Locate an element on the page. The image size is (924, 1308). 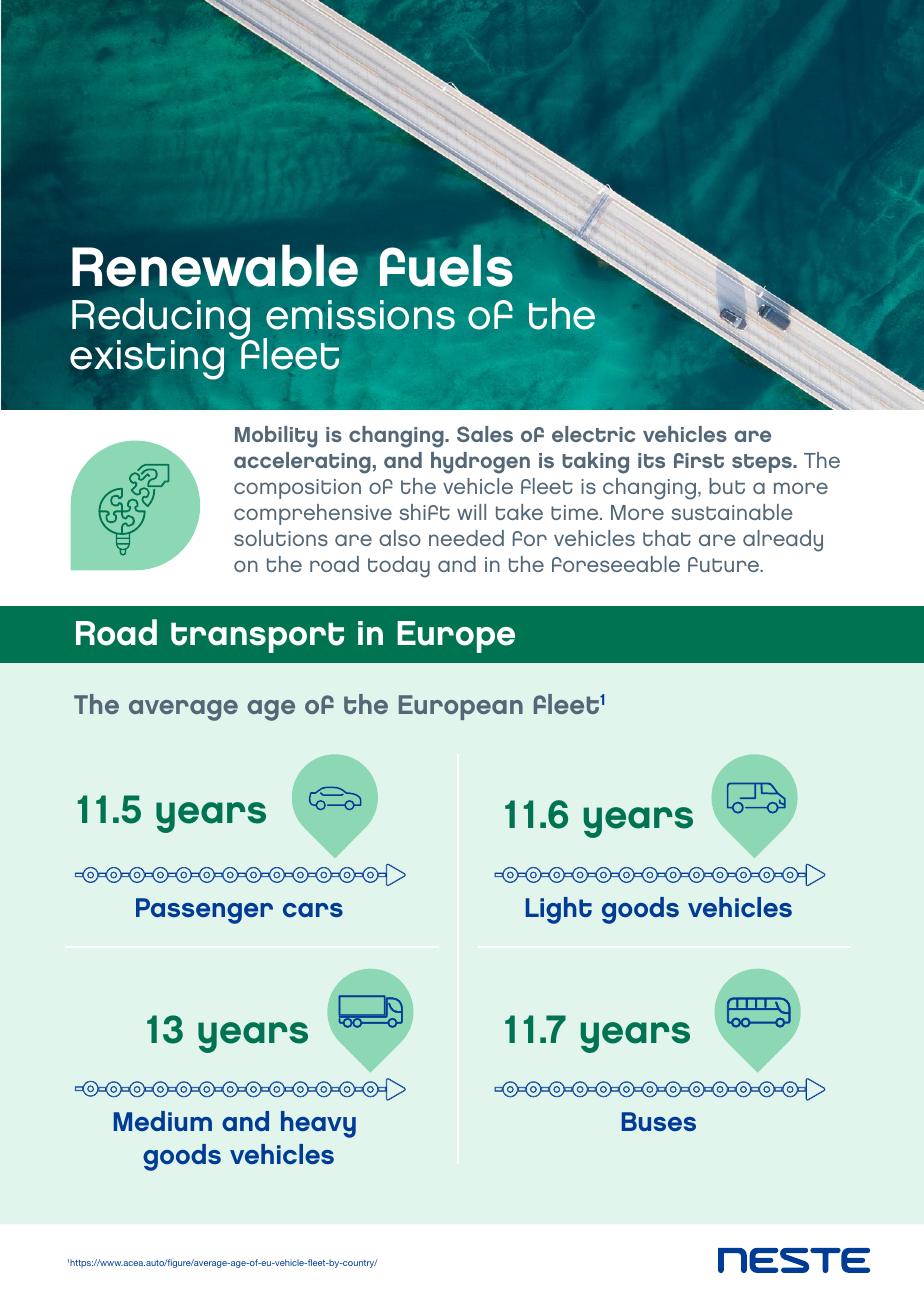
Renewable is located at coordinates (215, 265).
